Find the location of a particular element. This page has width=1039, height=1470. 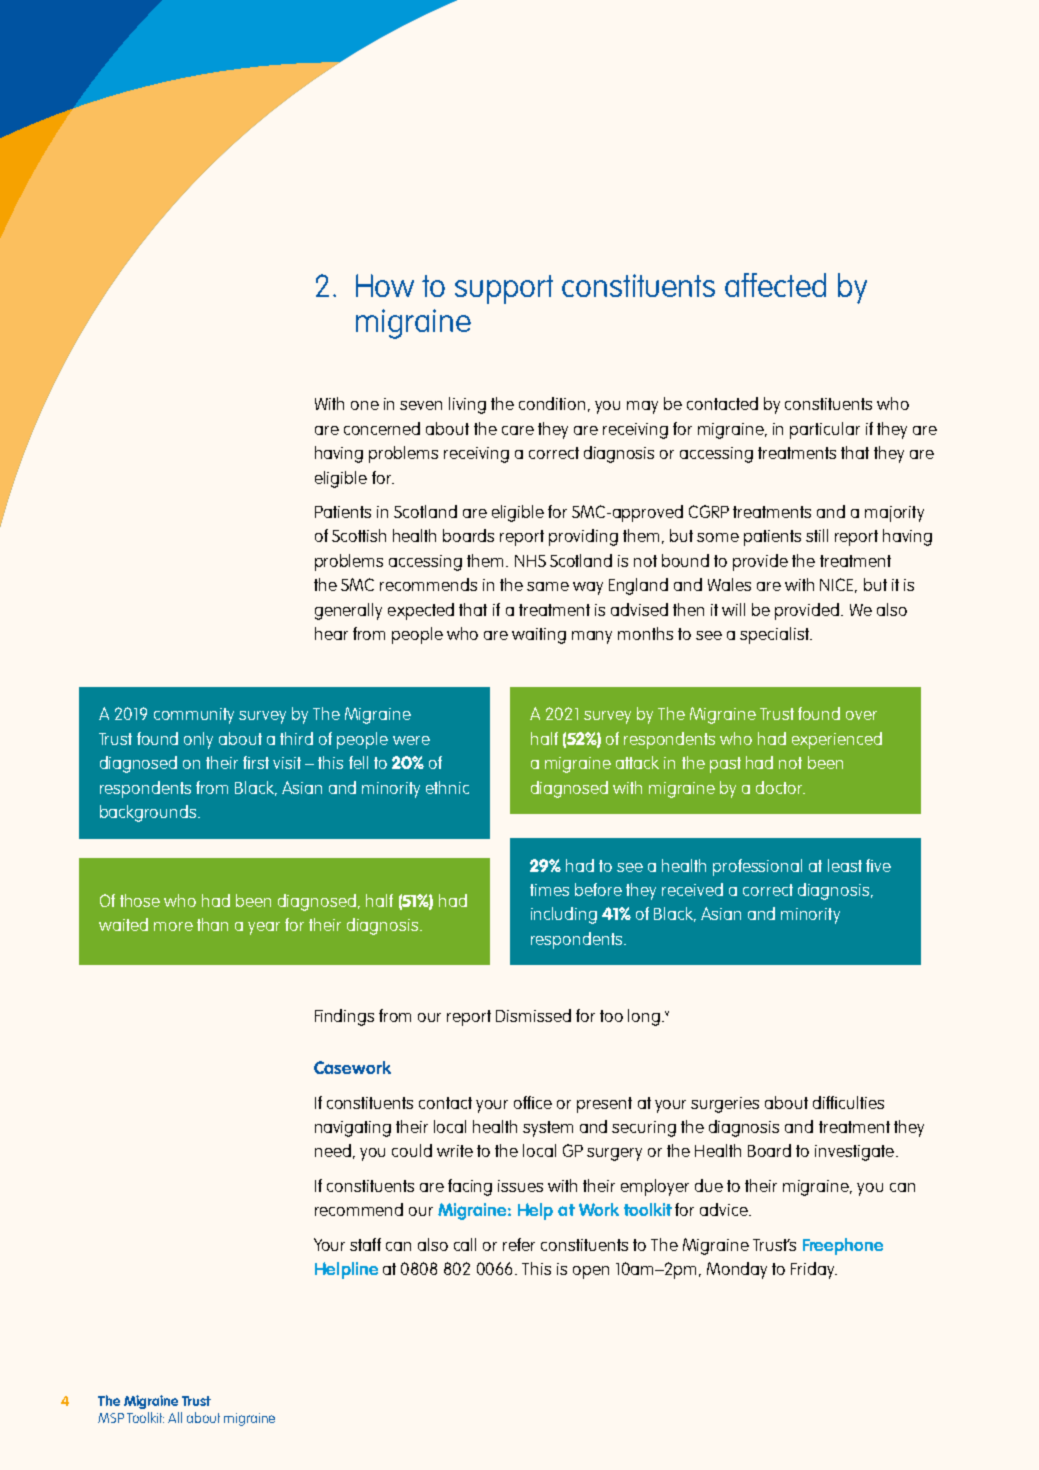

waiting is located at coordinates (539, 636).
